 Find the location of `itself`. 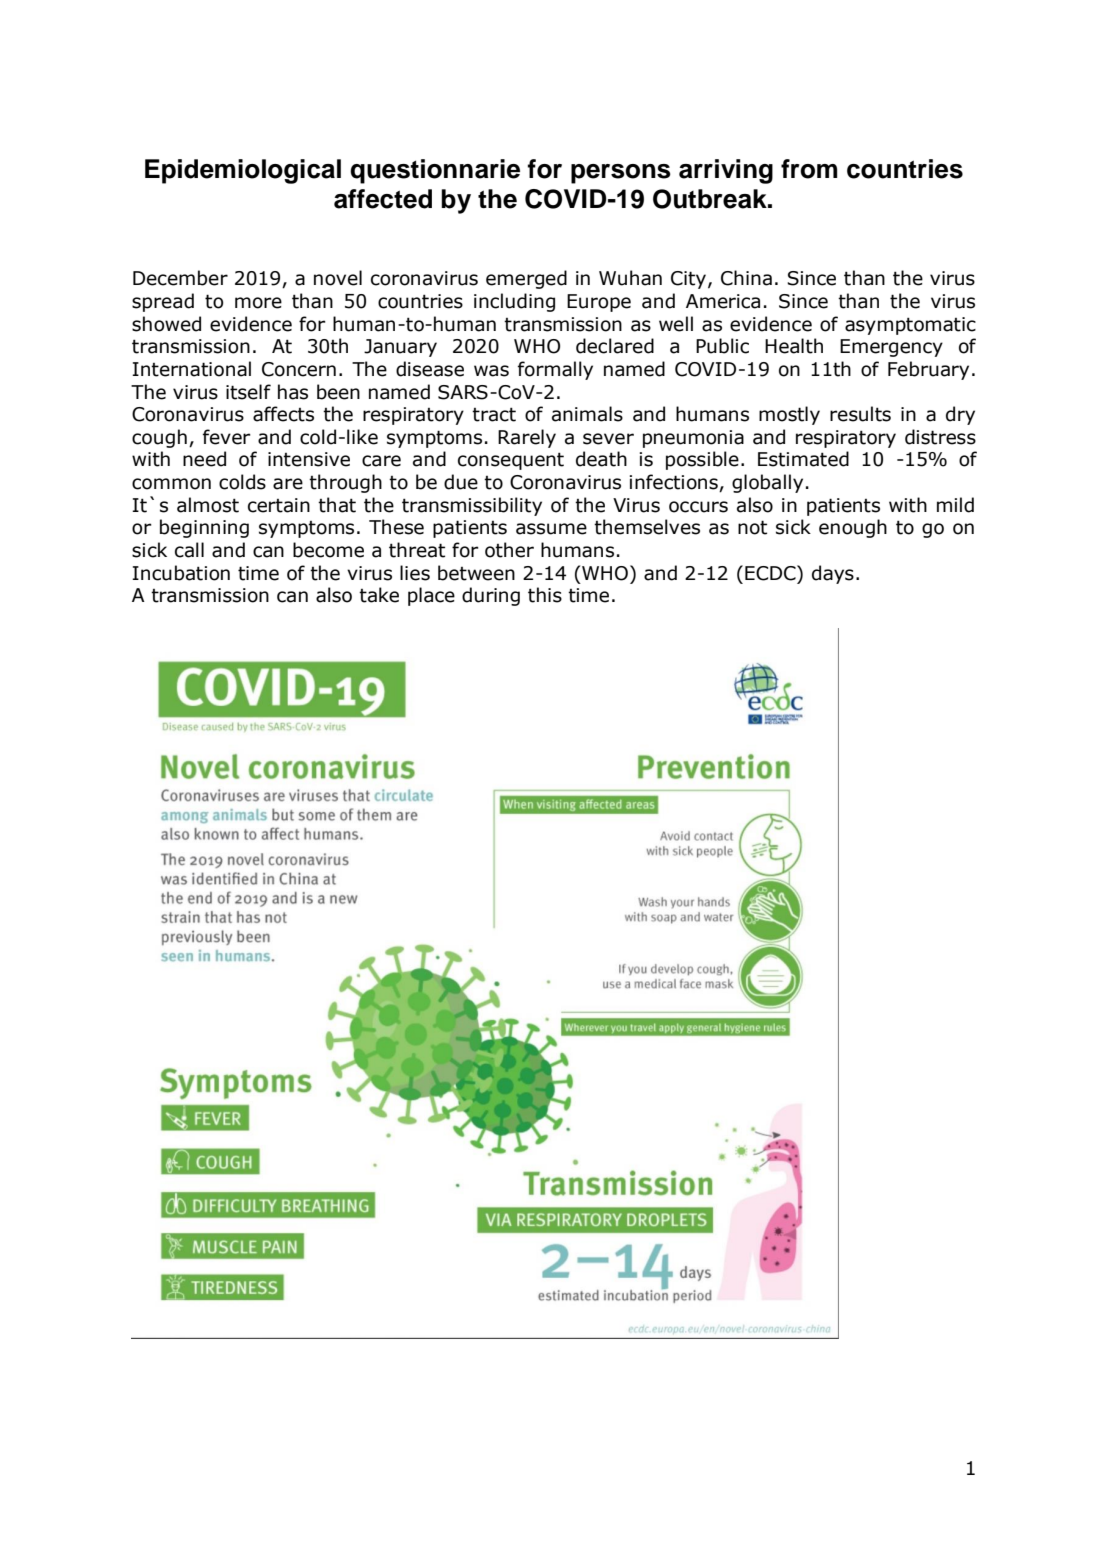

itself is located at coordinates (248, 392).
